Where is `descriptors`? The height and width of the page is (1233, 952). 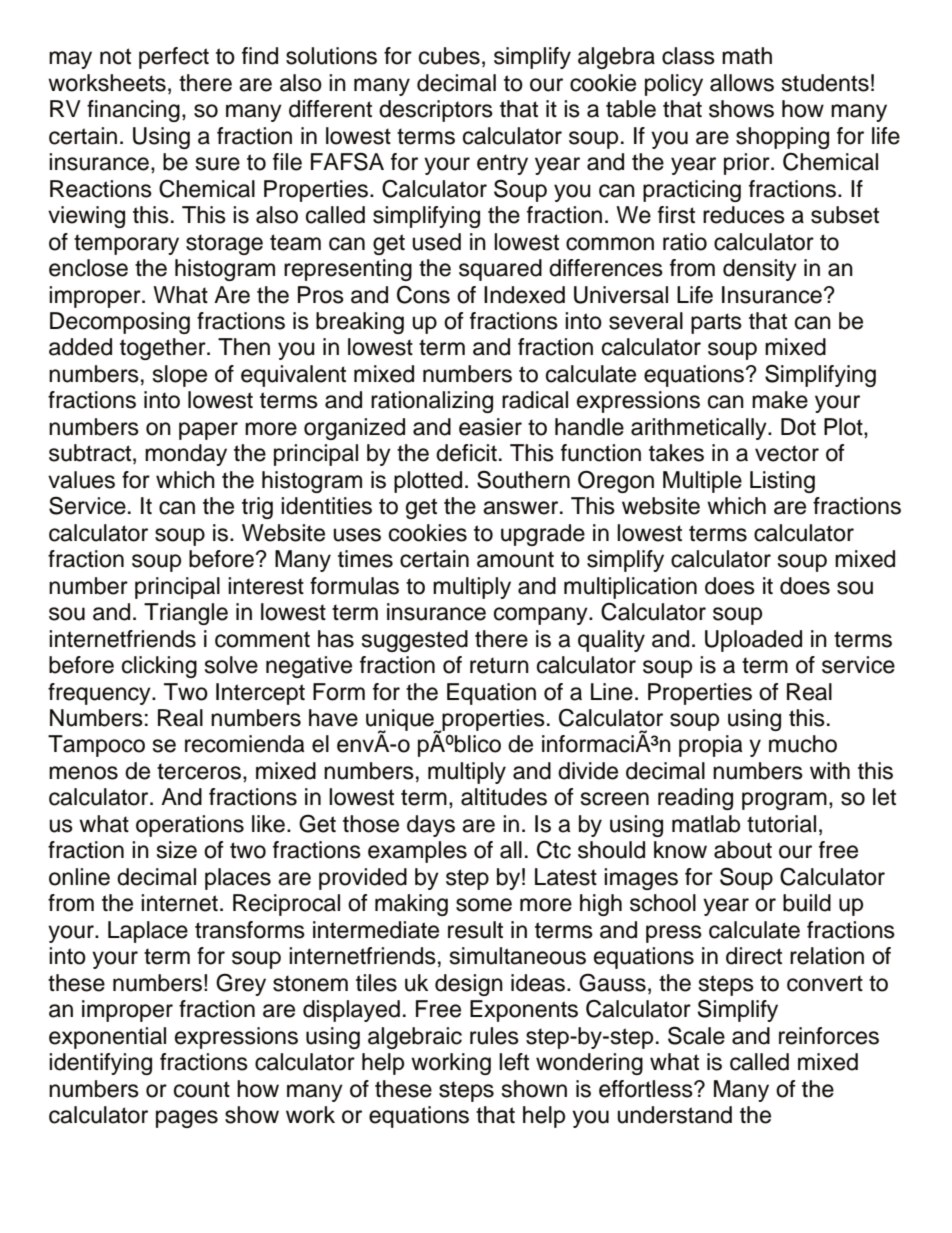
descriptors is located at coordinates (436, 111).
